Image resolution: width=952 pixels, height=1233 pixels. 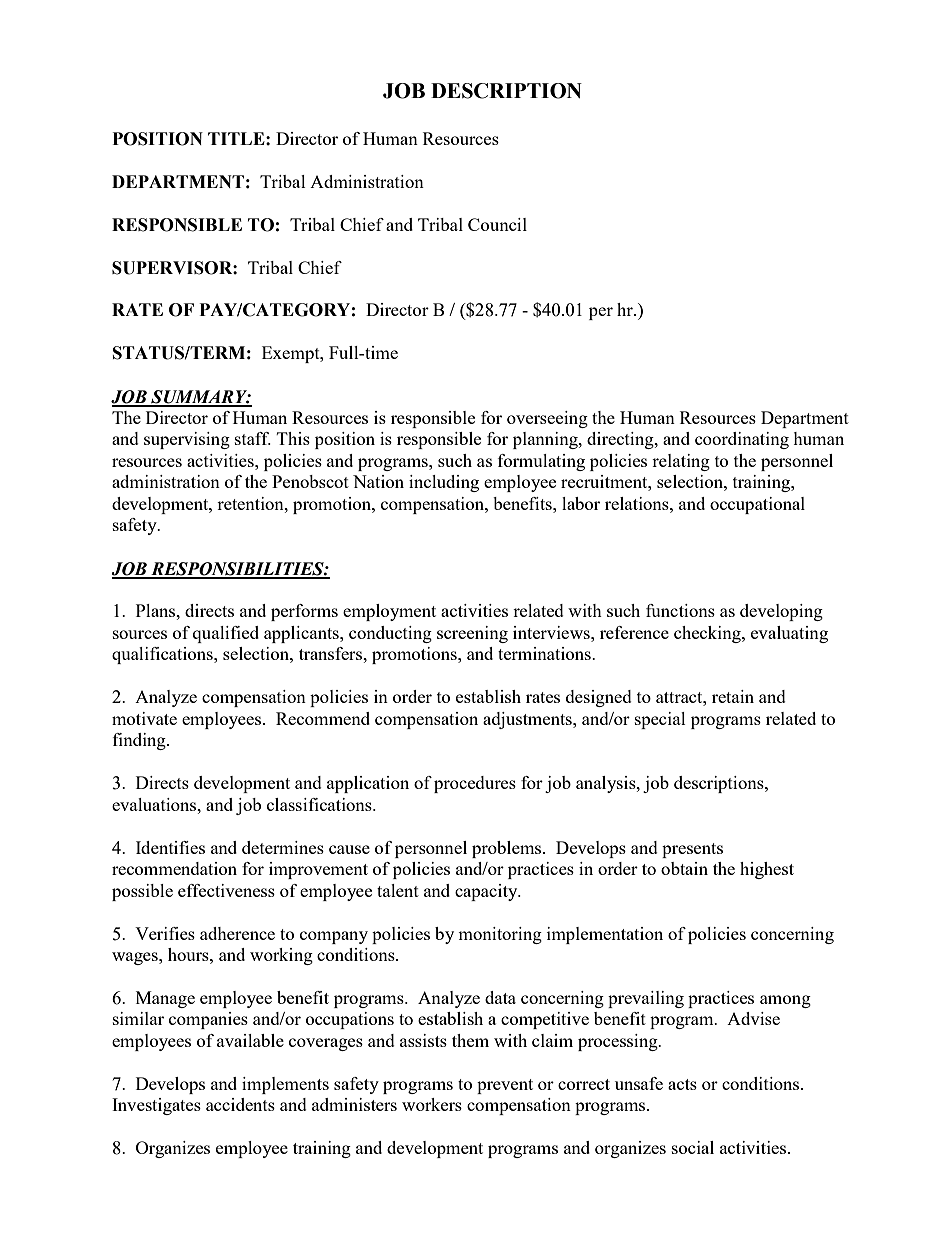 What do you see at coordinates (508, 849) in the screenshot?
I see `problems` at bounding box center [508, 849].
